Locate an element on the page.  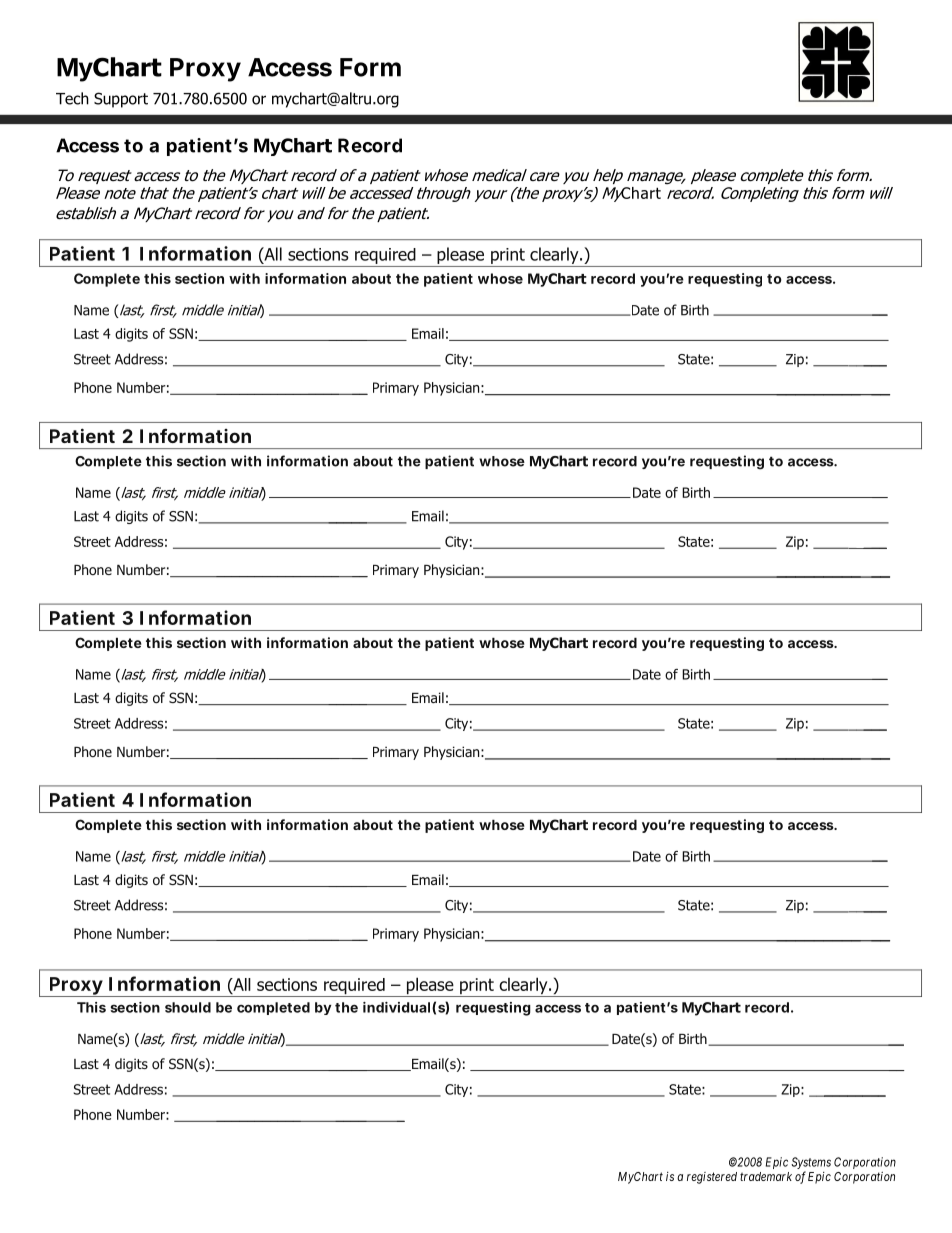
registered is located at coordinates (712, 1178).
